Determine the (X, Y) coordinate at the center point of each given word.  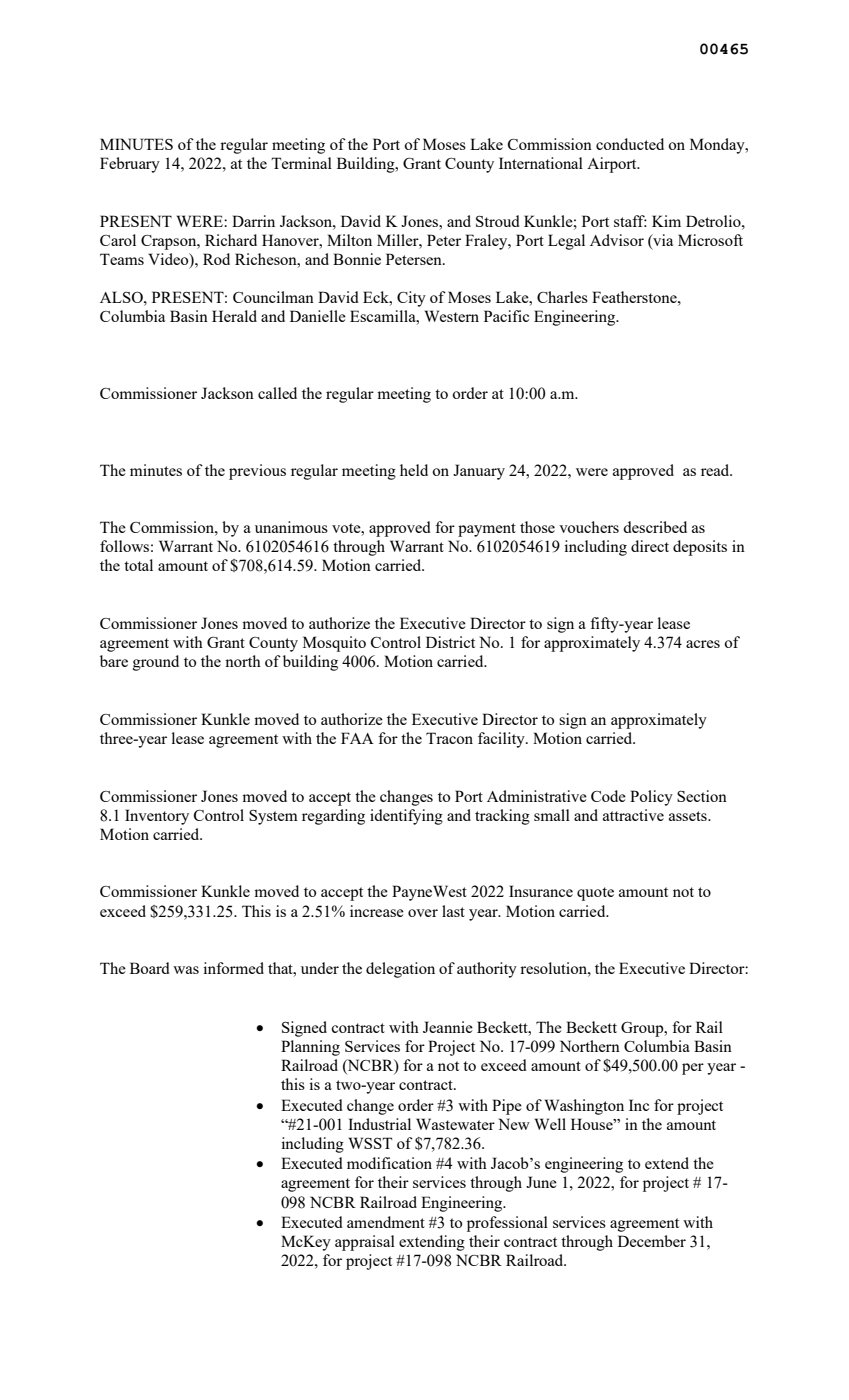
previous (257, 472)
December (652, 1241)
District (450, 642)
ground (156, 663)
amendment (386, 1222)
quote (595, 894)
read (716, 470)
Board (150, 968)
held (414, 470)
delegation (400, 970)
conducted (630, 144)
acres (703, 644)
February (130, 165)
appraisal (365, 1243)
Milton (349, 240)
